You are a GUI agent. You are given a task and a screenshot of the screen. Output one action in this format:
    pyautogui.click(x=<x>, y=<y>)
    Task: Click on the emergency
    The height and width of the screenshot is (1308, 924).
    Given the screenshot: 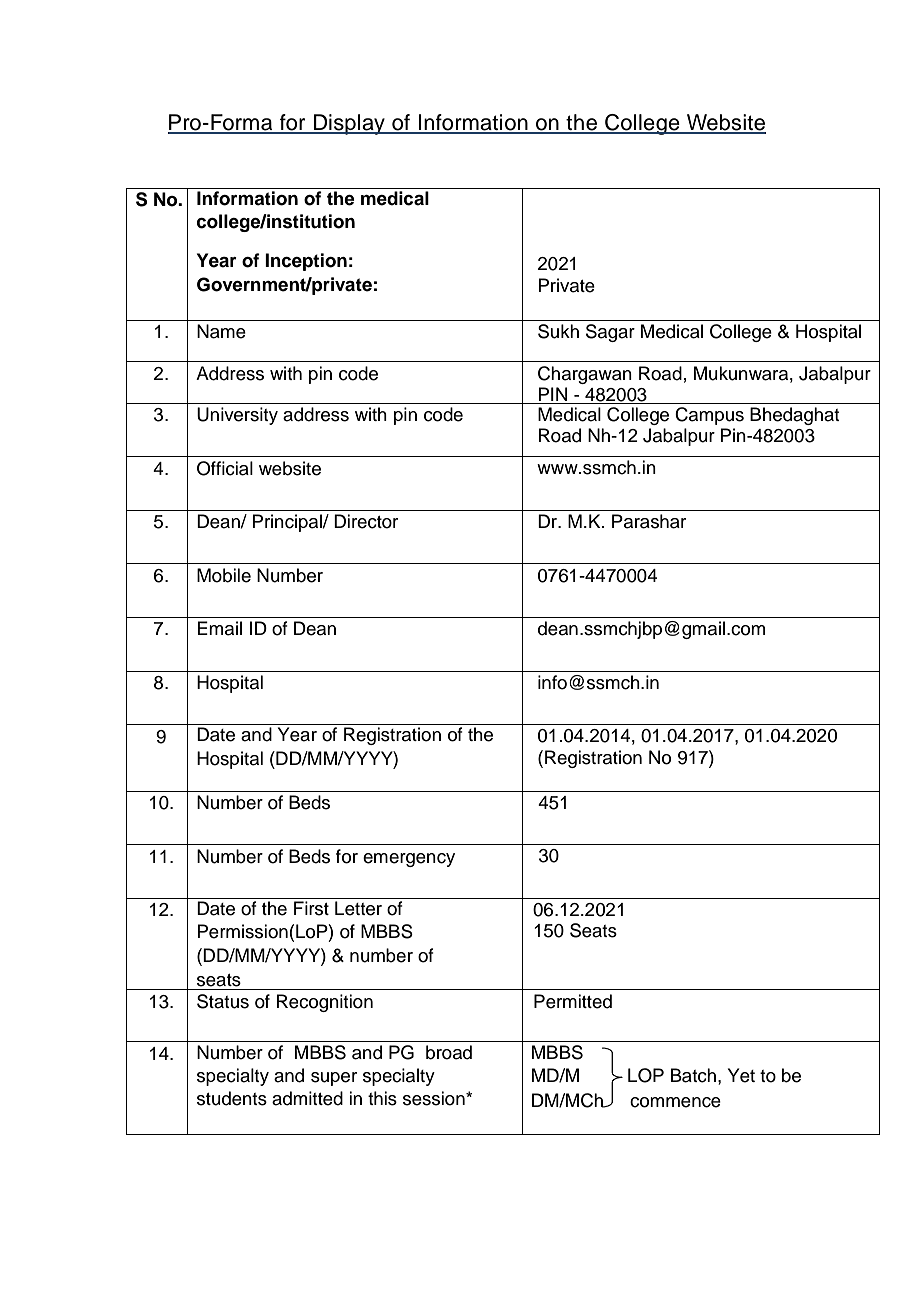 What is the action you would take?
    pyautogui.click(x=409, y=860)
